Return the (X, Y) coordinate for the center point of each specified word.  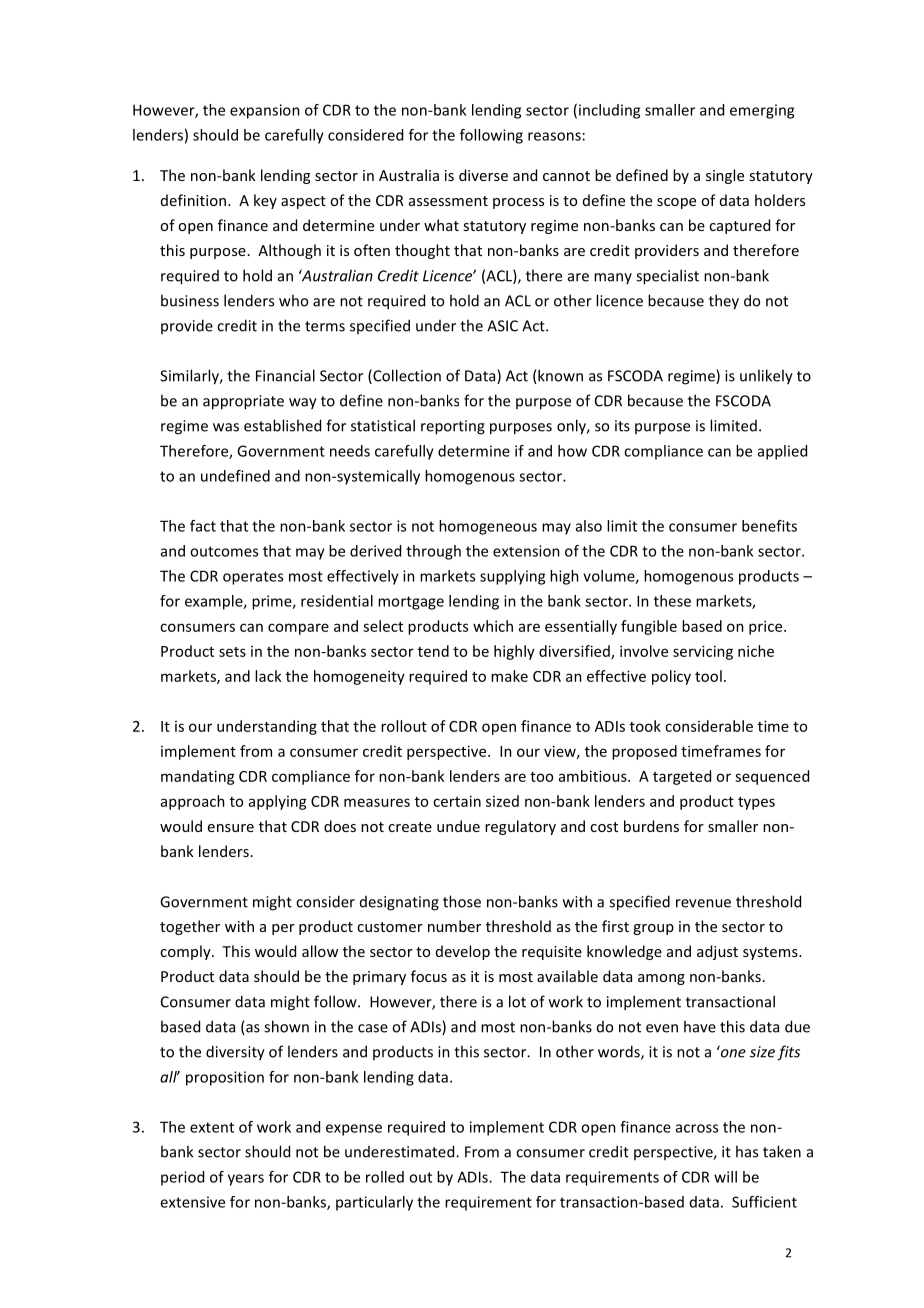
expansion (265, 111)
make (509, 676)
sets (232, 652)
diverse (483, 175)
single (725, 176)
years (246, 1180)
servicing (703, 652)
